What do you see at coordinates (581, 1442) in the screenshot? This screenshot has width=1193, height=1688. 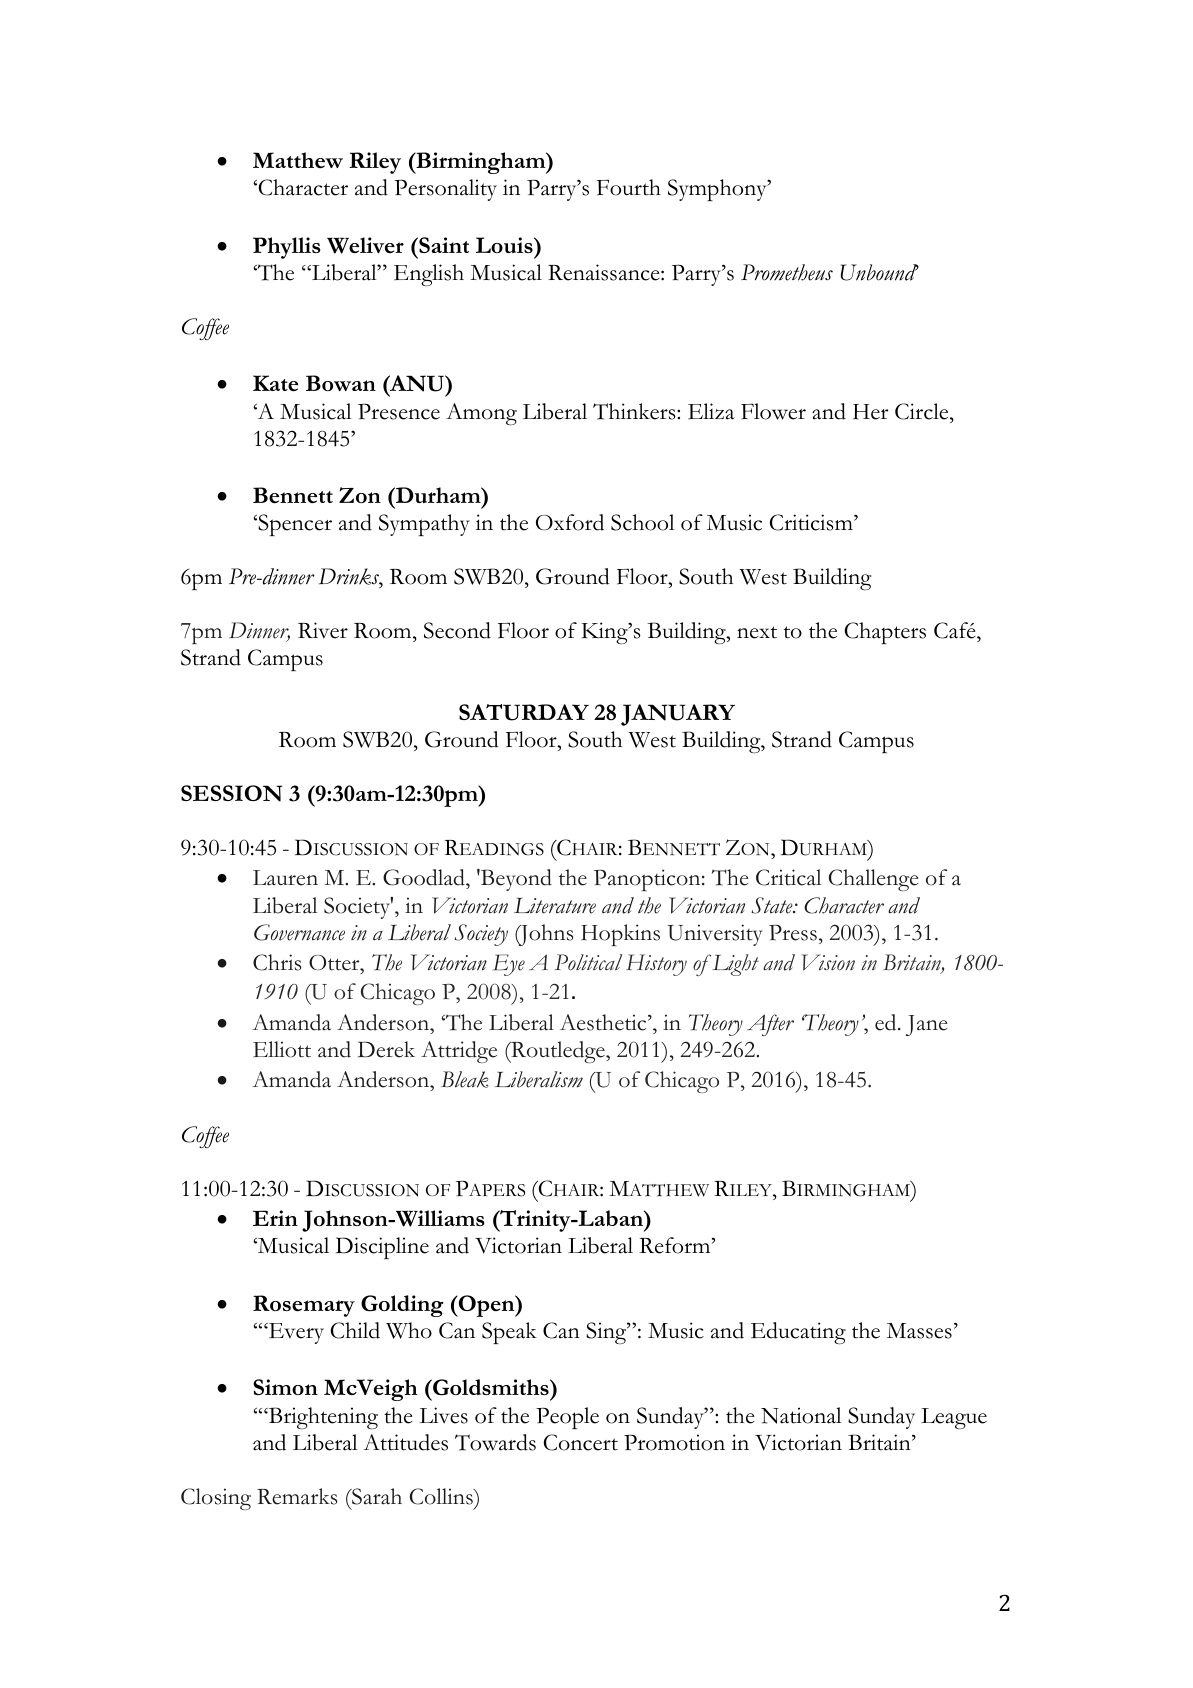 I see `Concert` at bounding box center [581, 1442].
